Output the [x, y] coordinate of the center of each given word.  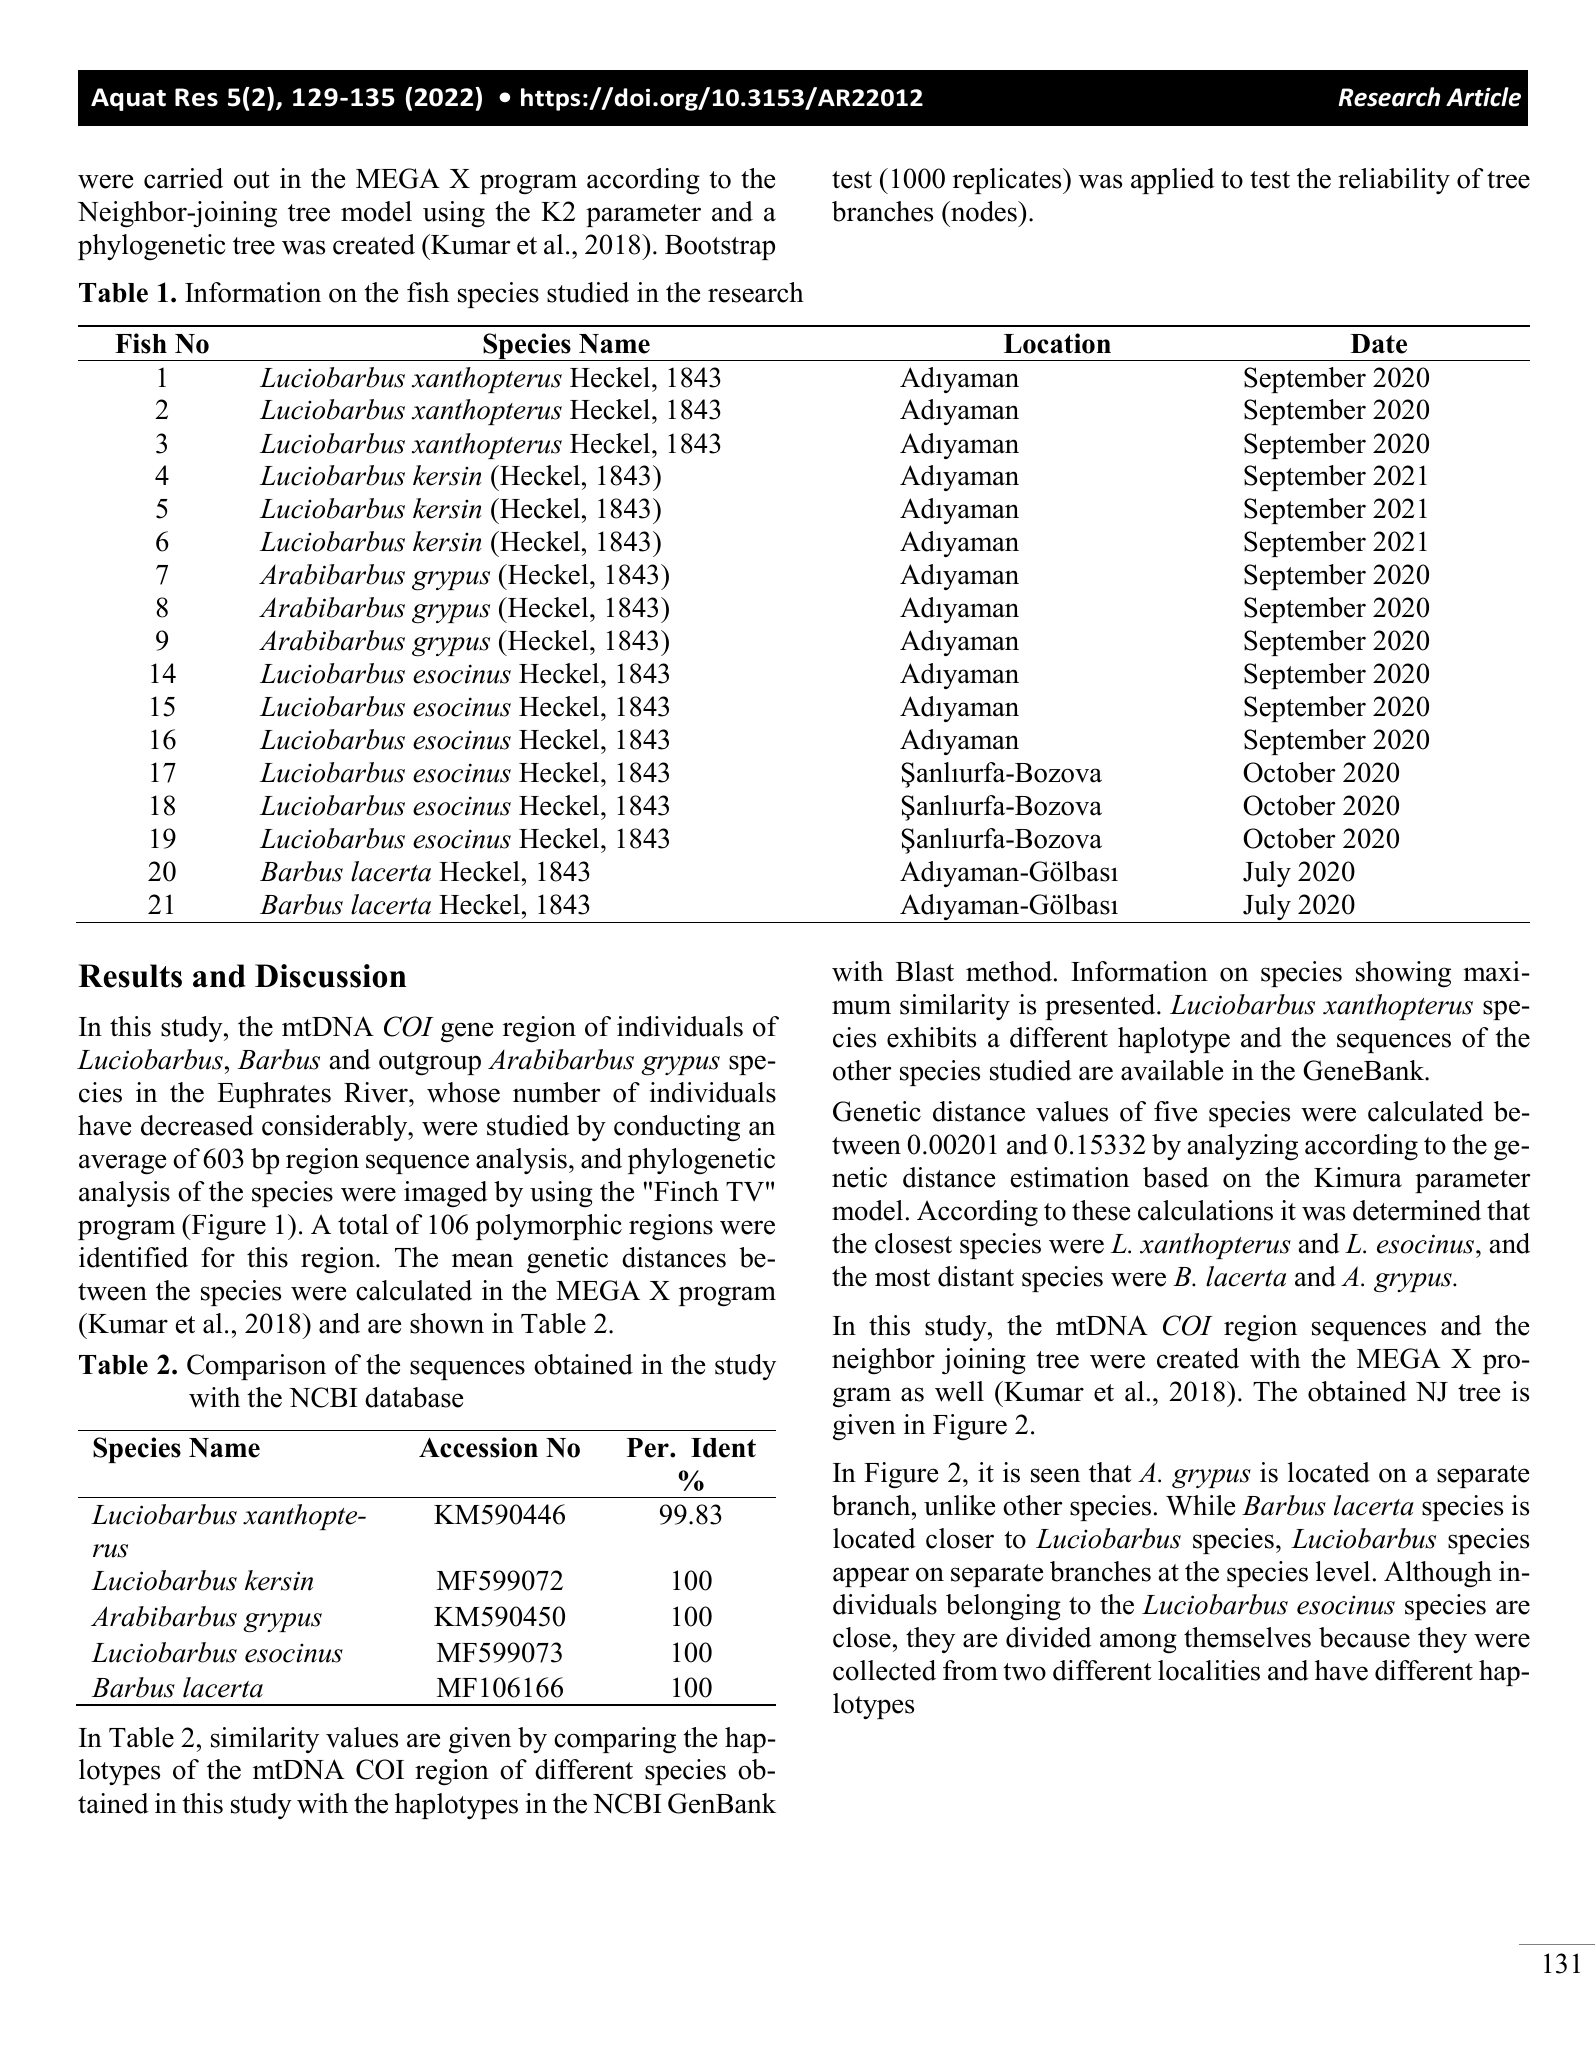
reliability [1394, 181]
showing [1403, 974]
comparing [615, 1740]
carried [183, 178]
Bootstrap [720, 247]
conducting [677, 1128]
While [1200, 1505]
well [959, 1391]
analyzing [1243, 1147]
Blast [925, 971]
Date [1378, 344]
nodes [984, 211]
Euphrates [274, 1095]
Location [1057, 343]
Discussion [330, 976]
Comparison [256, 1367]
